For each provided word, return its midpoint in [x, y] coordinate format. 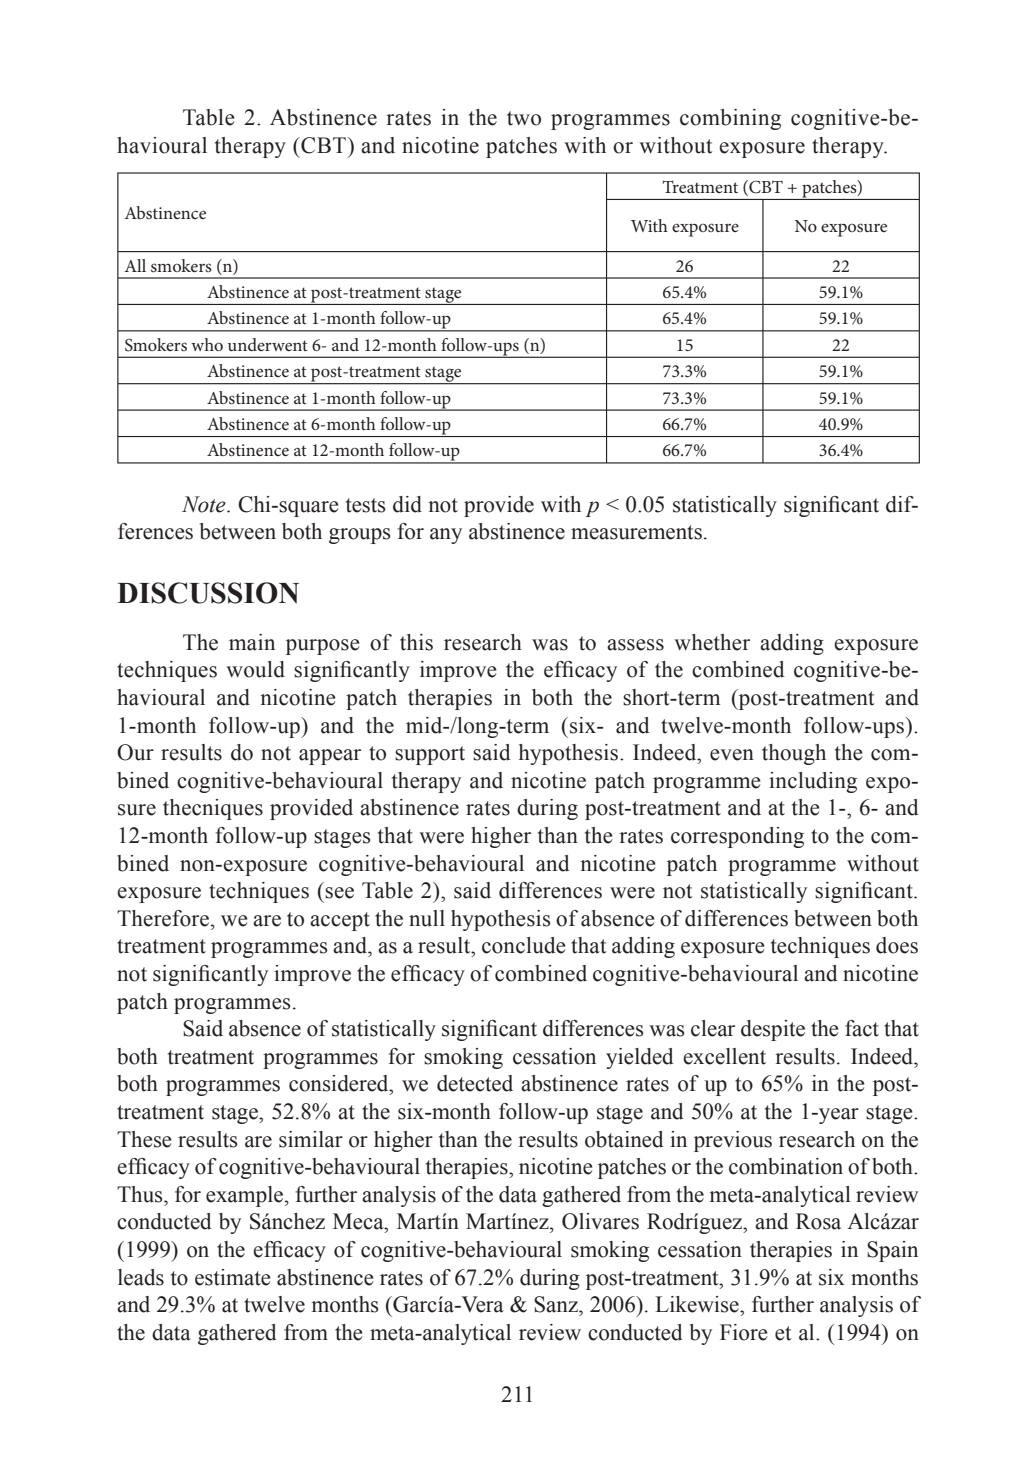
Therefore [164, 918]
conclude [524, 945]
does [897, 945]
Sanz [557, 1304]
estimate [233, 1277]
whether [712, 642]
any [446, 536]
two [524, 118]
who [207, 344]
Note [205, 504]
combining [730, 119]
